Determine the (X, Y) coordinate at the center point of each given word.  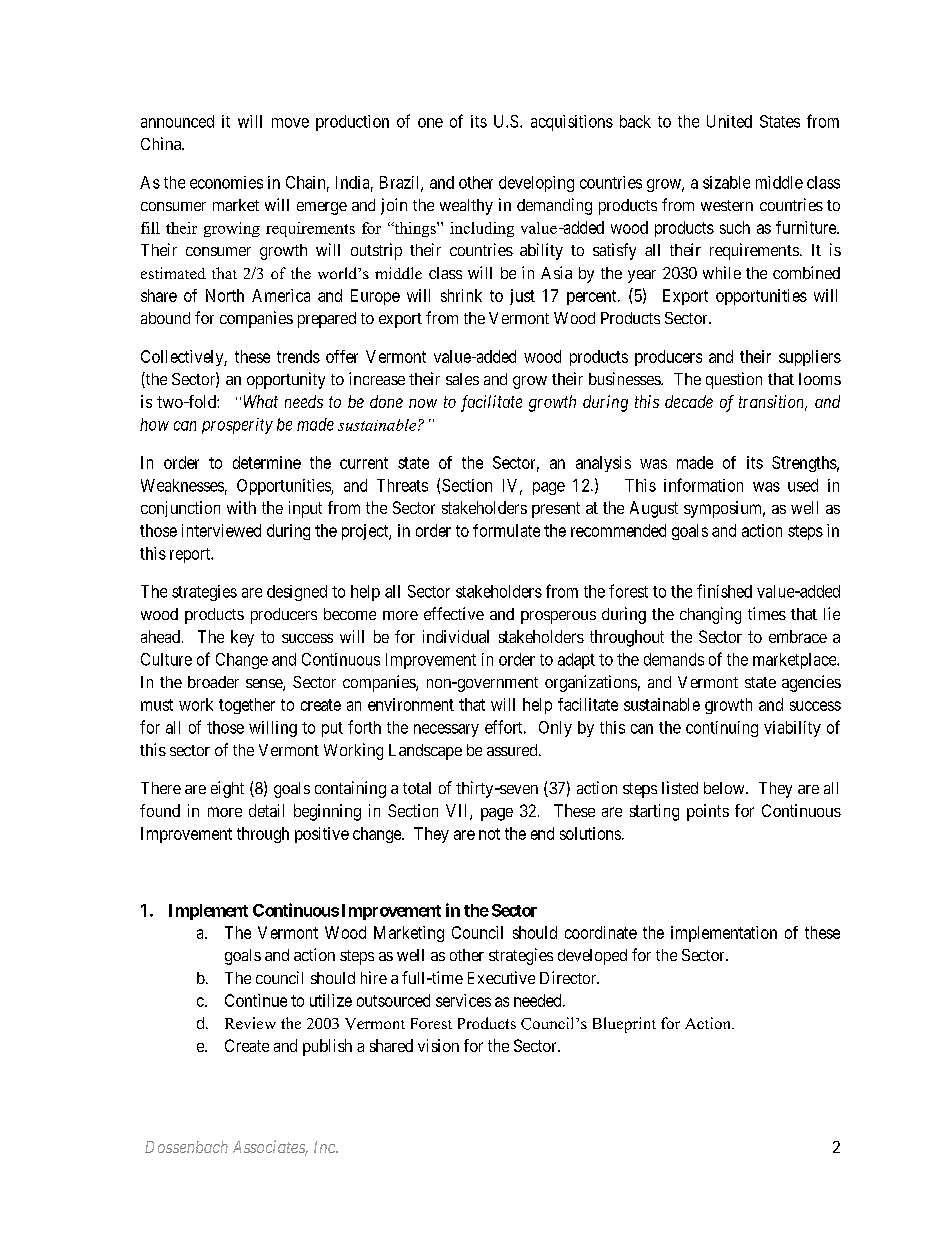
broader (213, 682)
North (225, 295)
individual (456, 636)
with (241, 507)
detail (266, 810)
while (722, 272)
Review (250, 1023)
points (708, 812)
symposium (724, 509)
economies (226, 182)
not (489, 834)
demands (674, 659)
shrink (461, 295)
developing (536, 184)
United (729, 121)
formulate (506, 530)
